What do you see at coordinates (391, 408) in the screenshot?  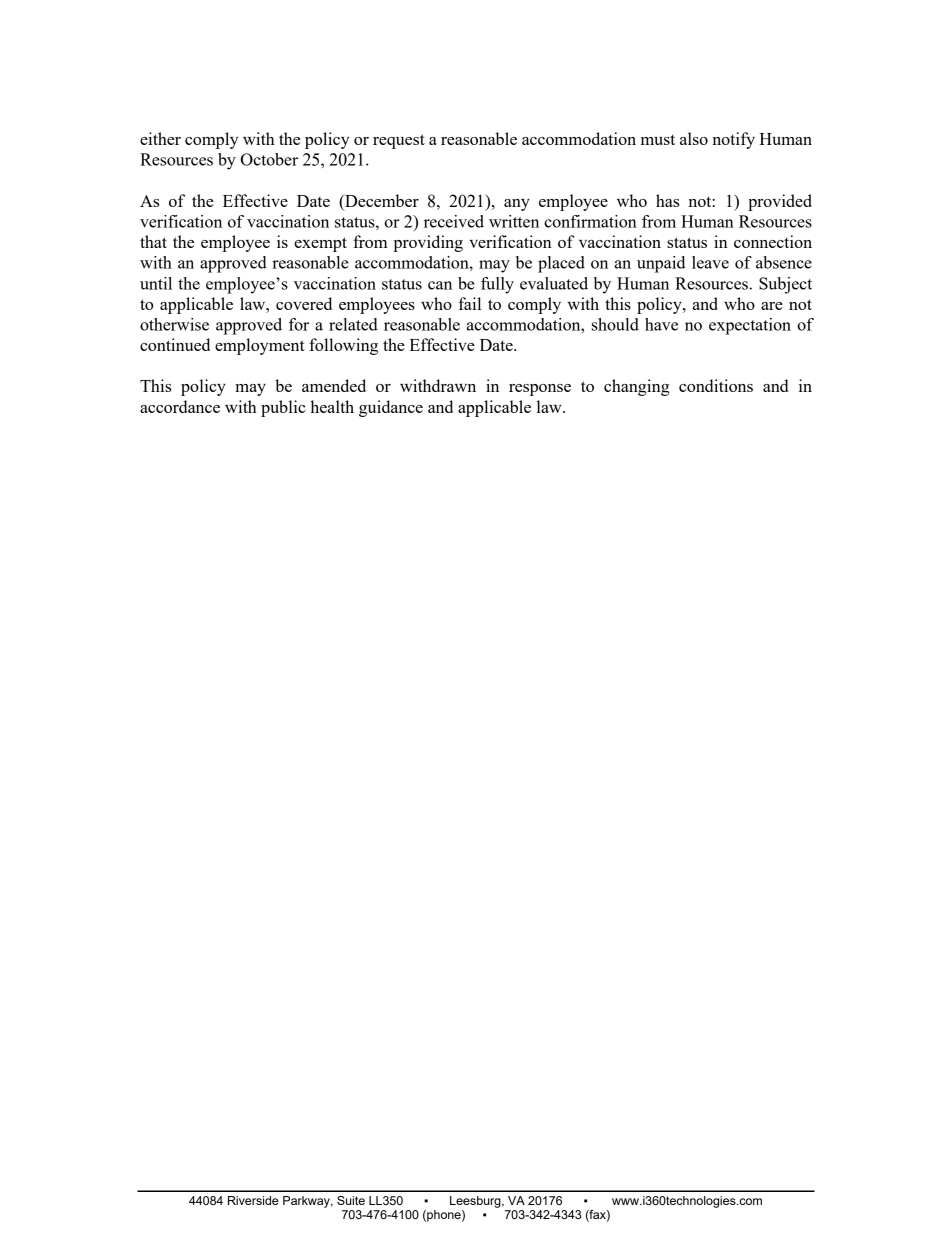 I see `guidance` at bounding box center [391, 408].
